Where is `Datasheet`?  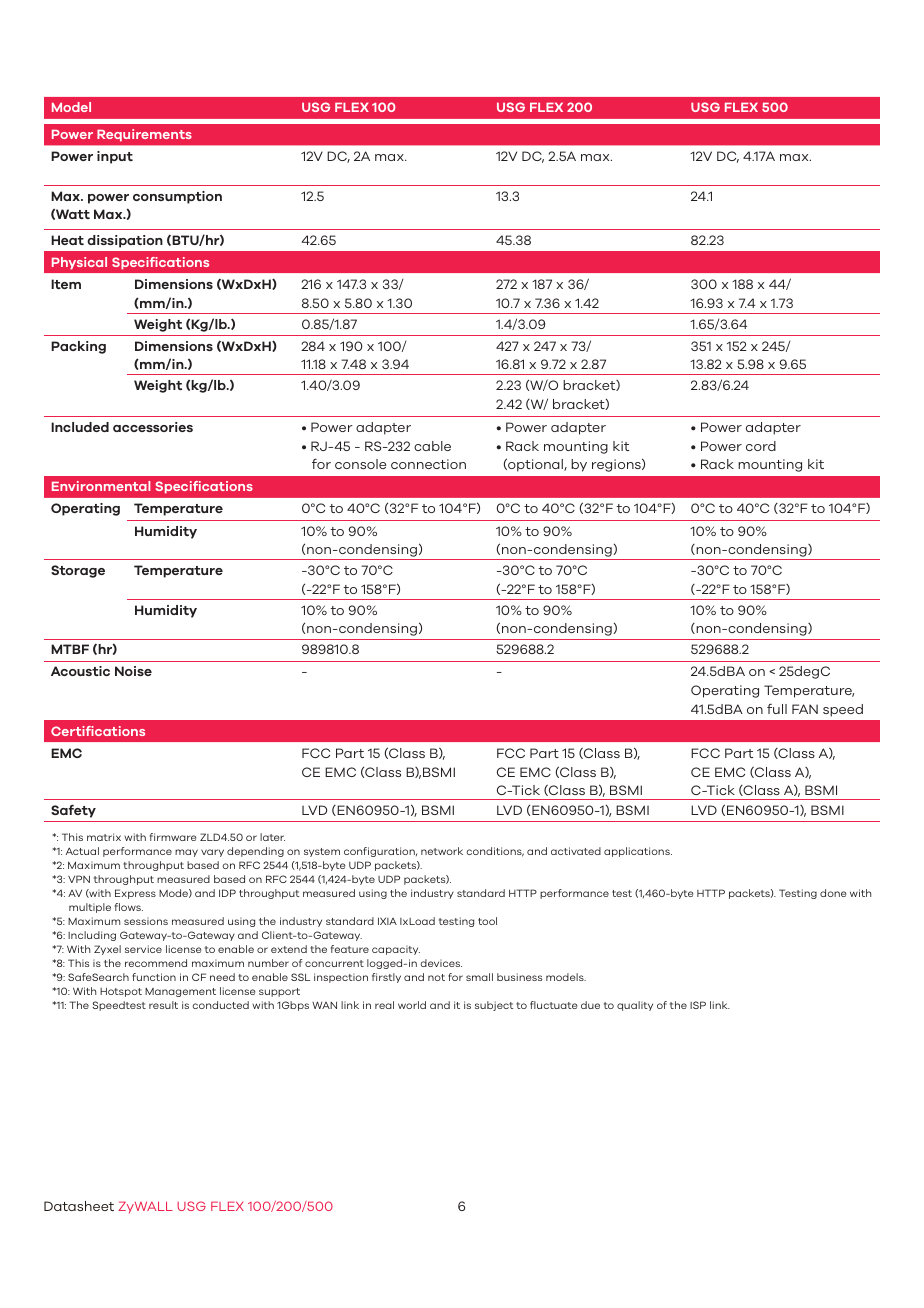 Datasheet is located at coordinates (79, 1206).
